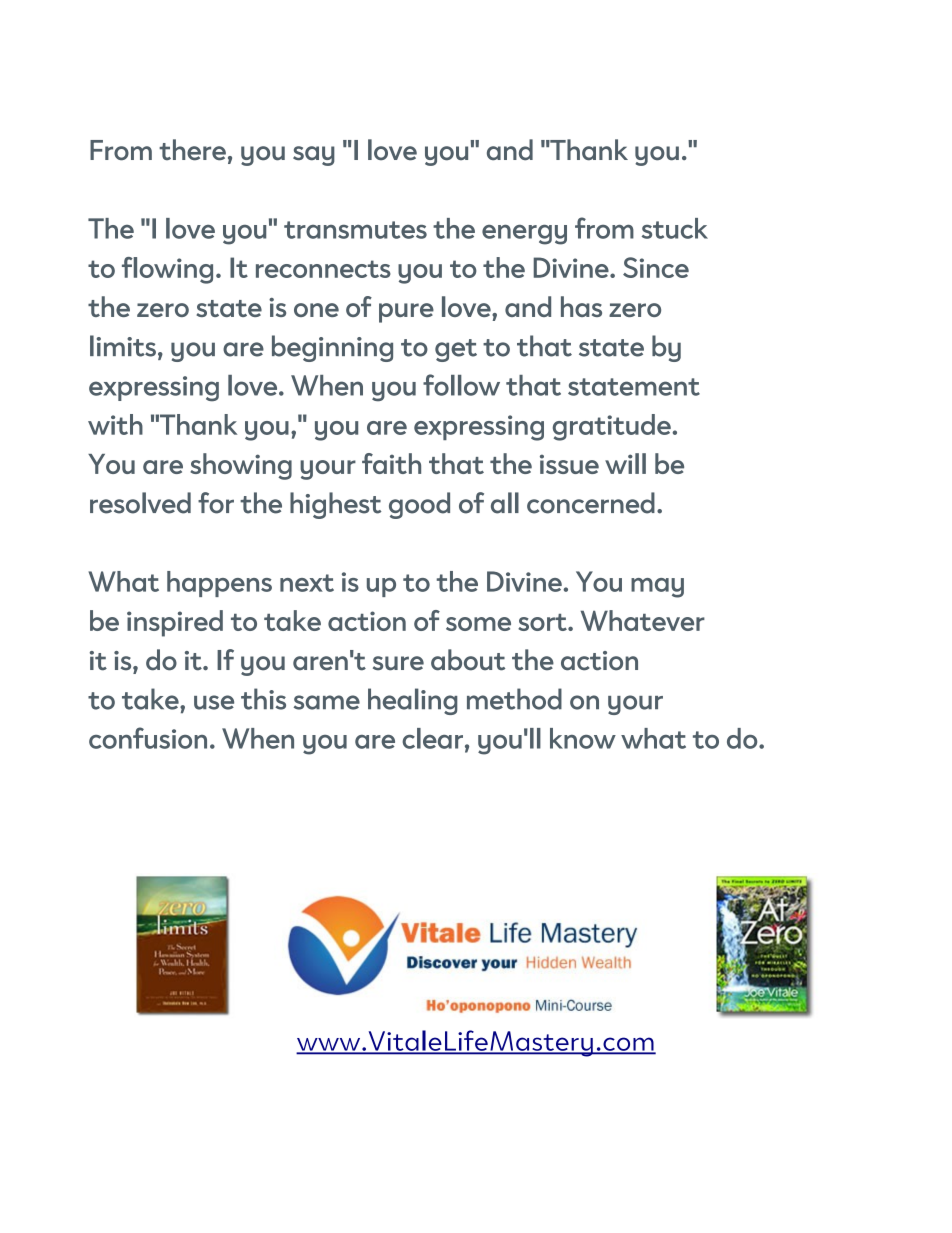 The height and width of the screenshot is (1233, 952). Describe the element at coordinates (391, 463) in the screenshot. I see `faith` at that location.
